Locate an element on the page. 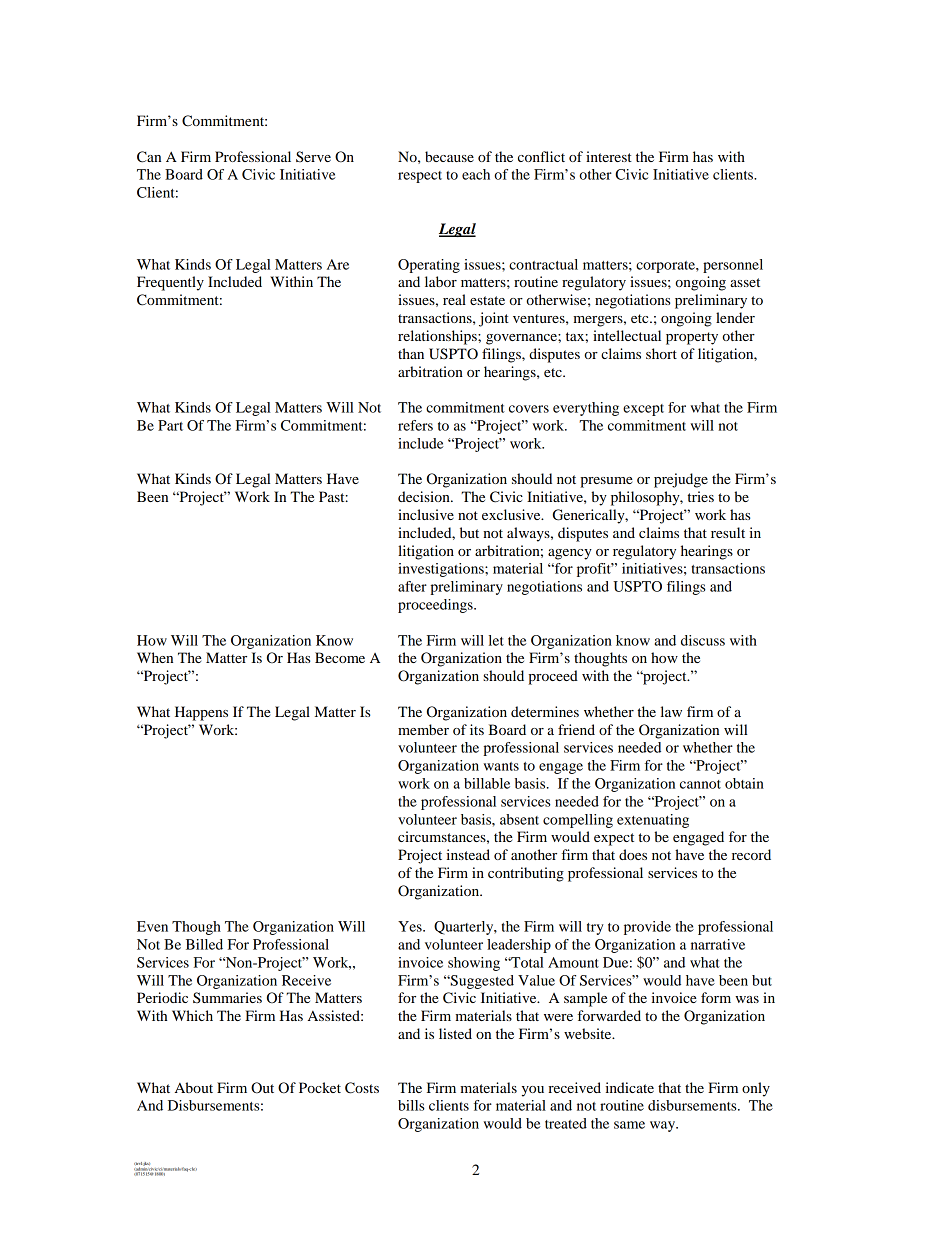  interest is located at coordinates (609, 156).
